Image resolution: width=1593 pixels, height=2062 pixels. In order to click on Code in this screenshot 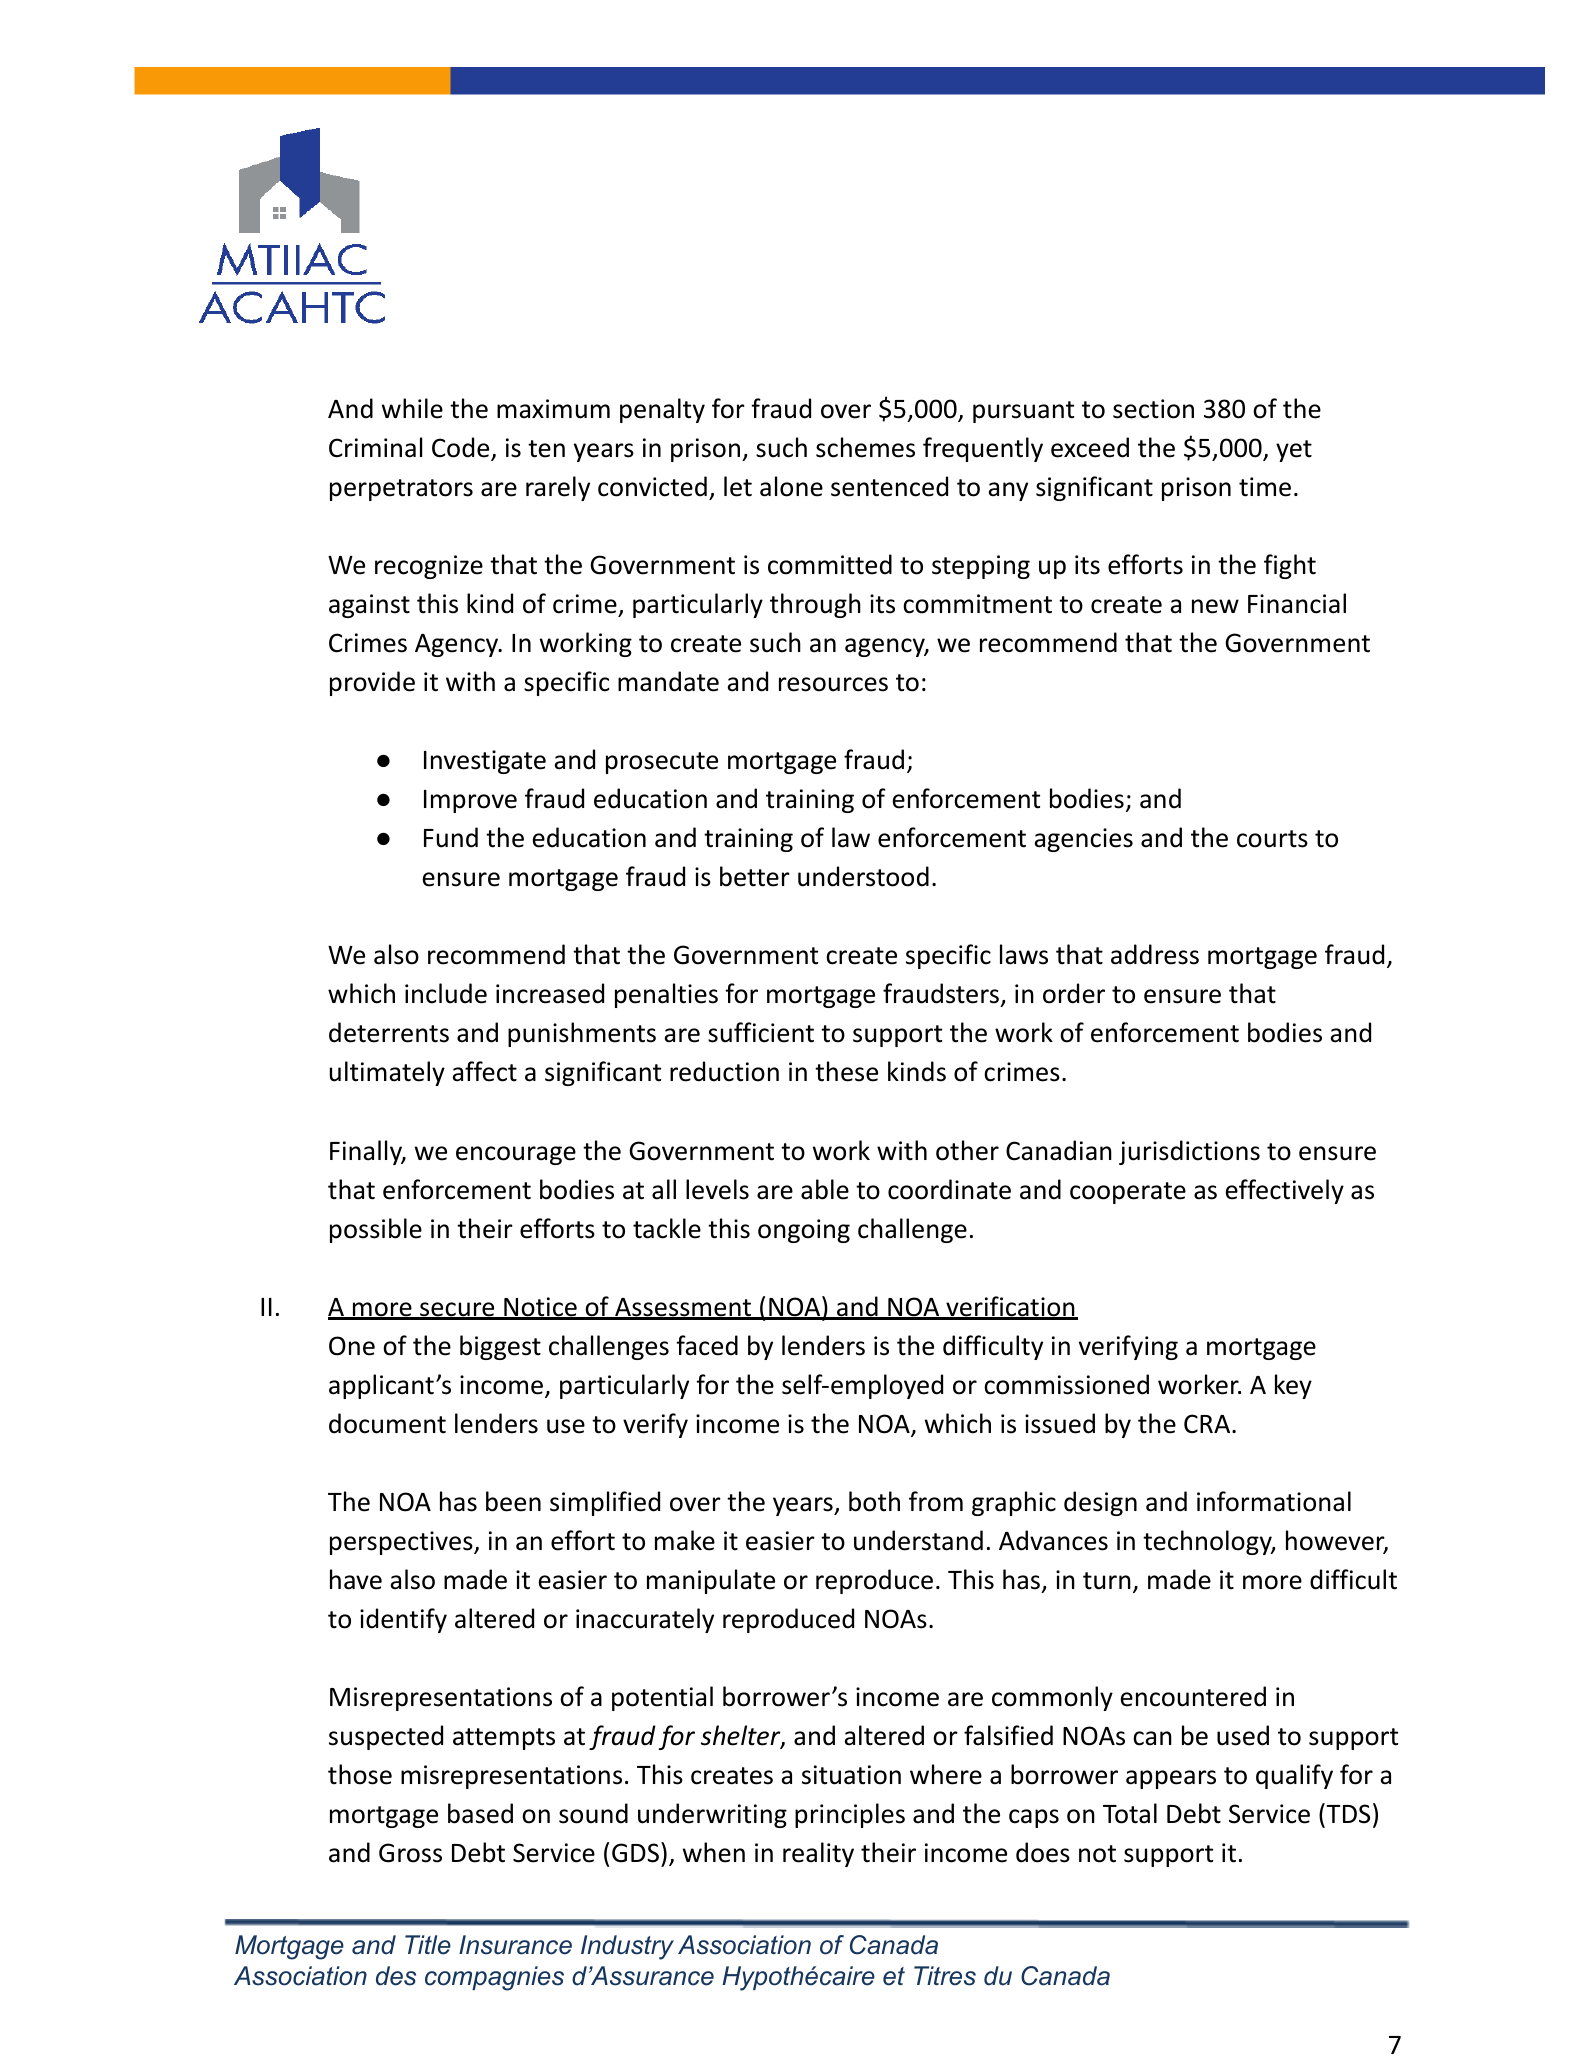, I will do `click(462, 448)`.
